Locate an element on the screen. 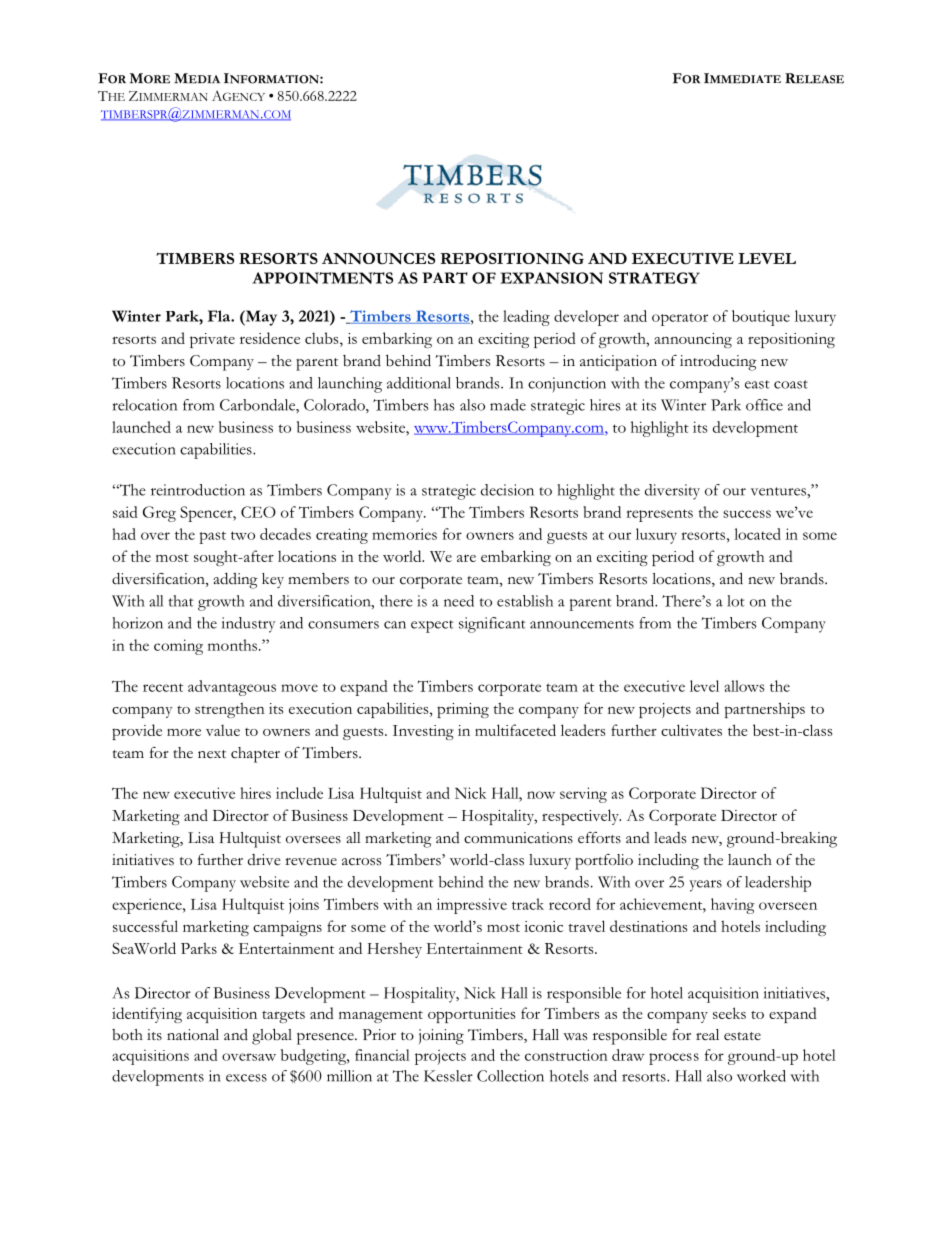 The image size is (952, 1233). national is located at coordinates (193, 1035).
